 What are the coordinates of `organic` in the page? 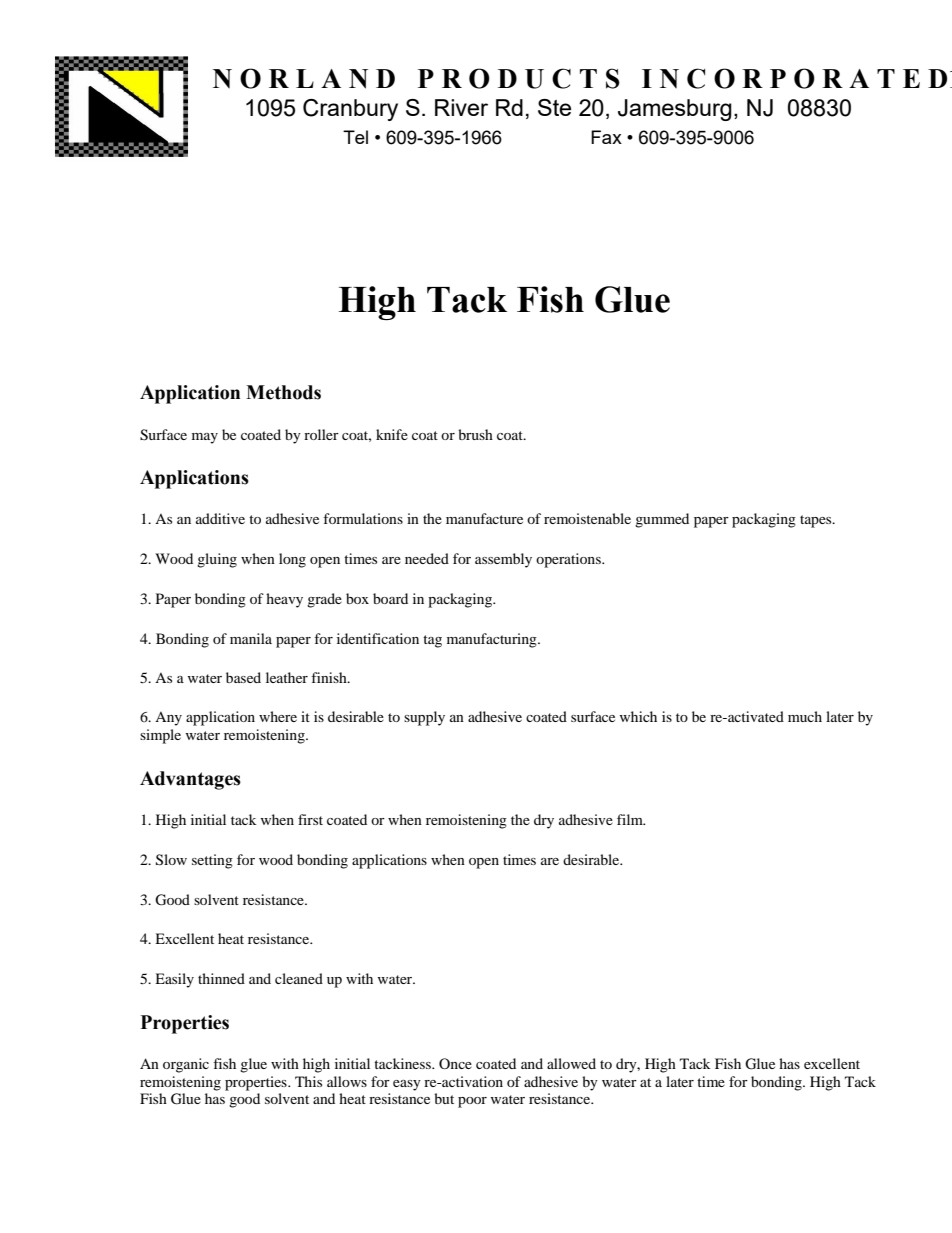 It's located at (186, 1065).
